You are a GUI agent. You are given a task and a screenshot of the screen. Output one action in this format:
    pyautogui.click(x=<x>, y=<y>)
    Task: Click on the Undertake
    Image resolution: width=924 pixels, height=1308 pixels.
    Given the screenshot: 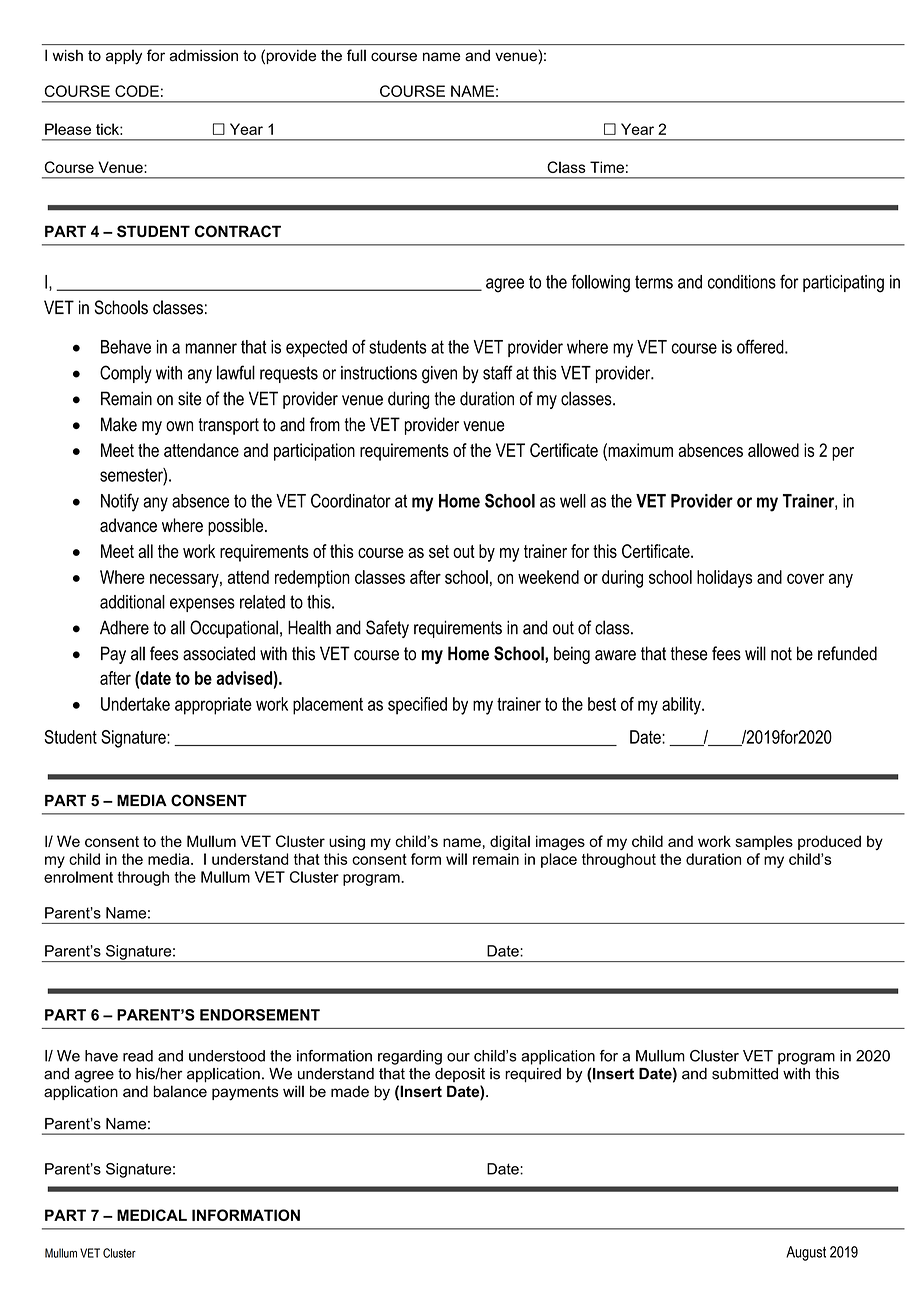 What is the action you would take?
    pyautogui.click(x=135, y=704)
